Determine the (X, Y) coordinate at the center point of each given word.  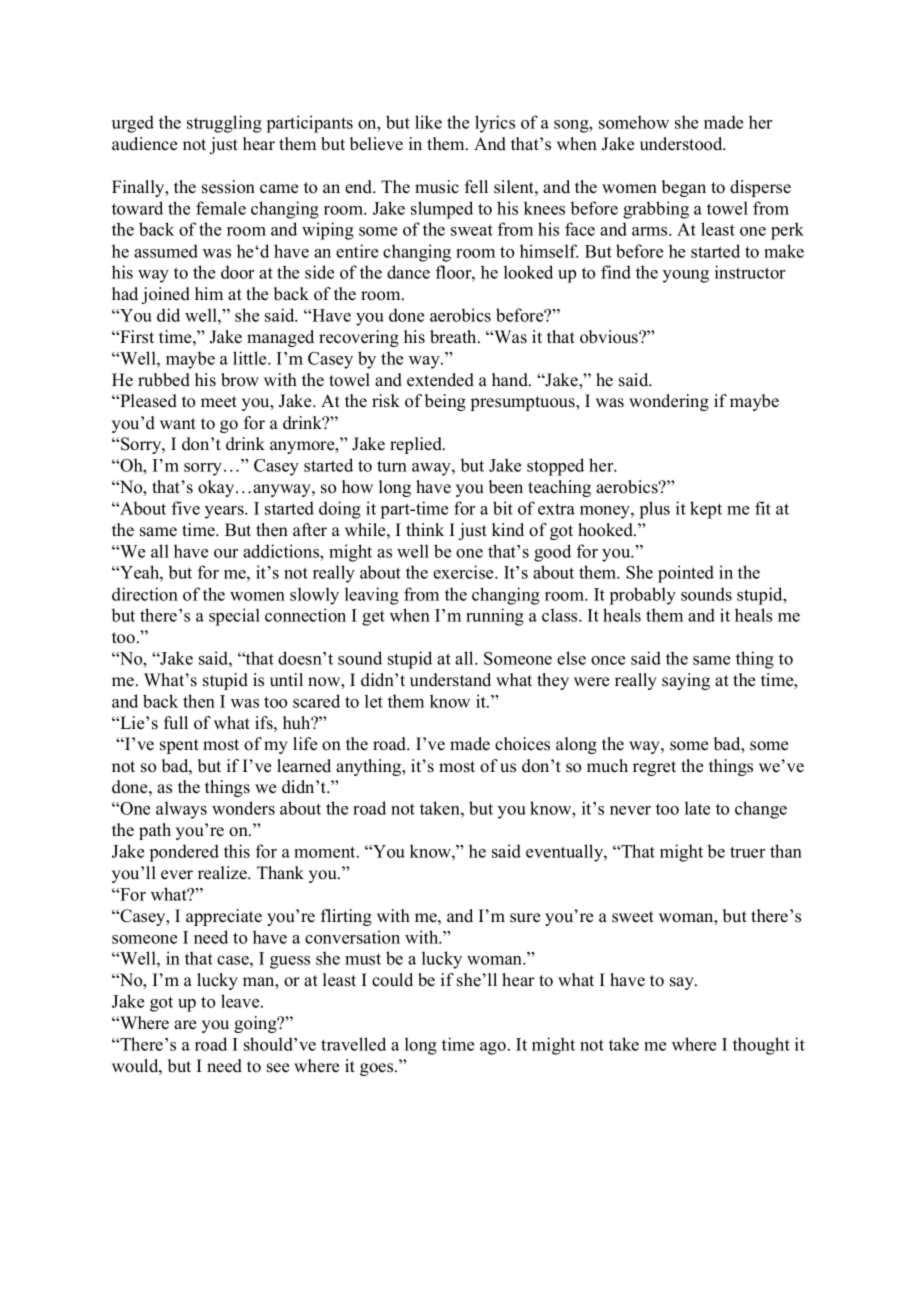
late (697, 808)
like (428, 122)
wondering (669, 402)
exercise (464, 572)
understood (682, 144)
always (181, 810)
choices (522, 744)
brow (240, 380)
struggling (224, 124)
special (234, 617)
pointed (686, 574)
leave (241, 1001)
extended (440, 380)
